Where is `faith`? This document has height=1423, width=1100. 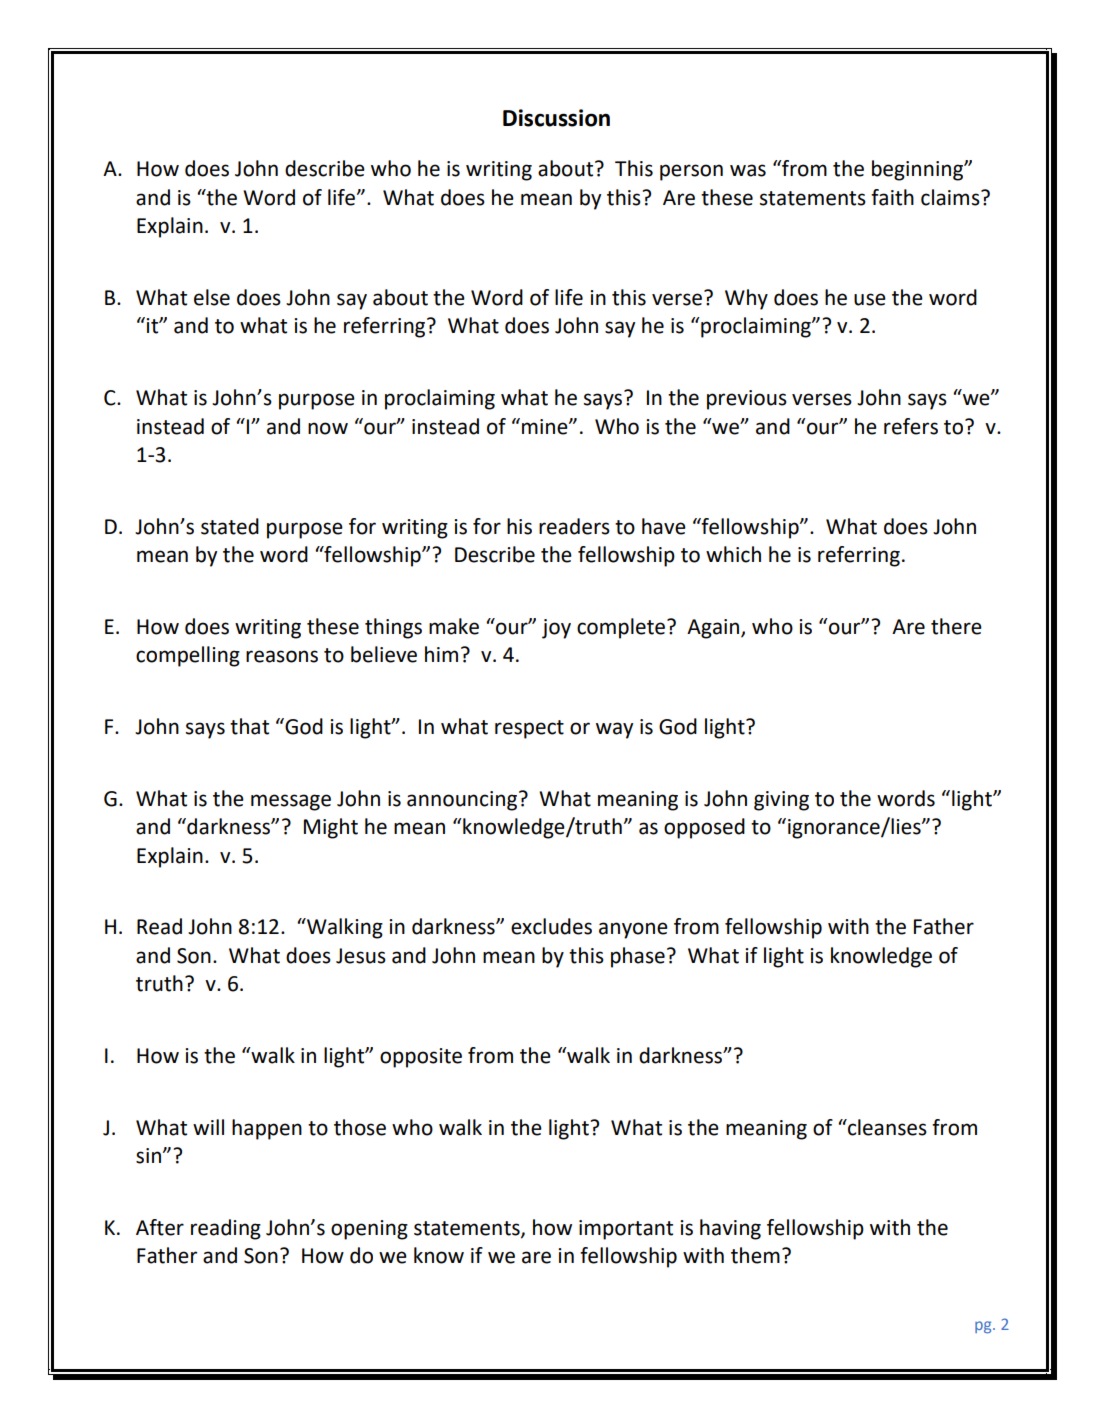 faith is located at coordinates (892, 197).
